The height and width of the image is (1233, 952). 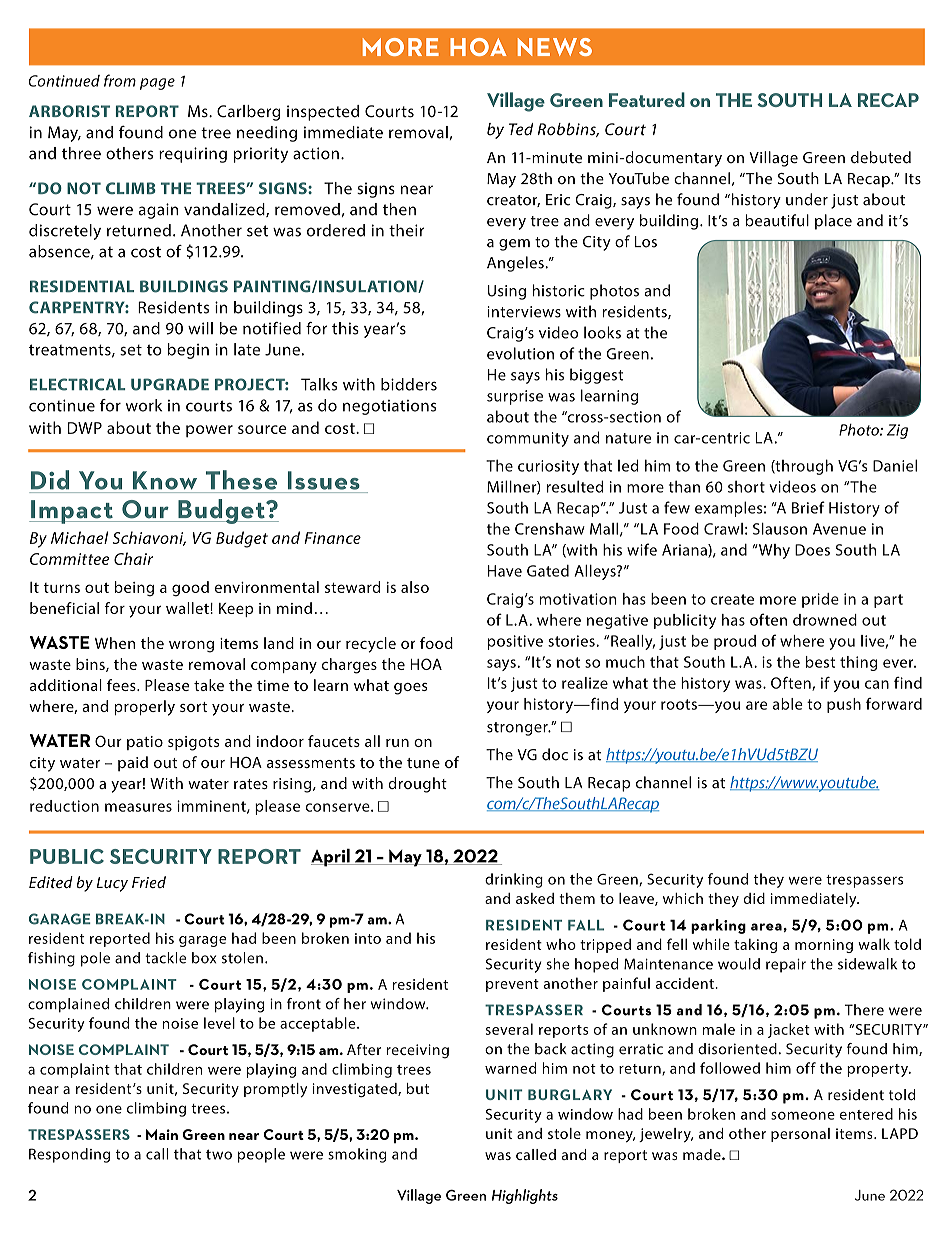 What do you see at coordinates (510, 1068) in the image?
I see `warned` at bounding box center [510, 1068].
